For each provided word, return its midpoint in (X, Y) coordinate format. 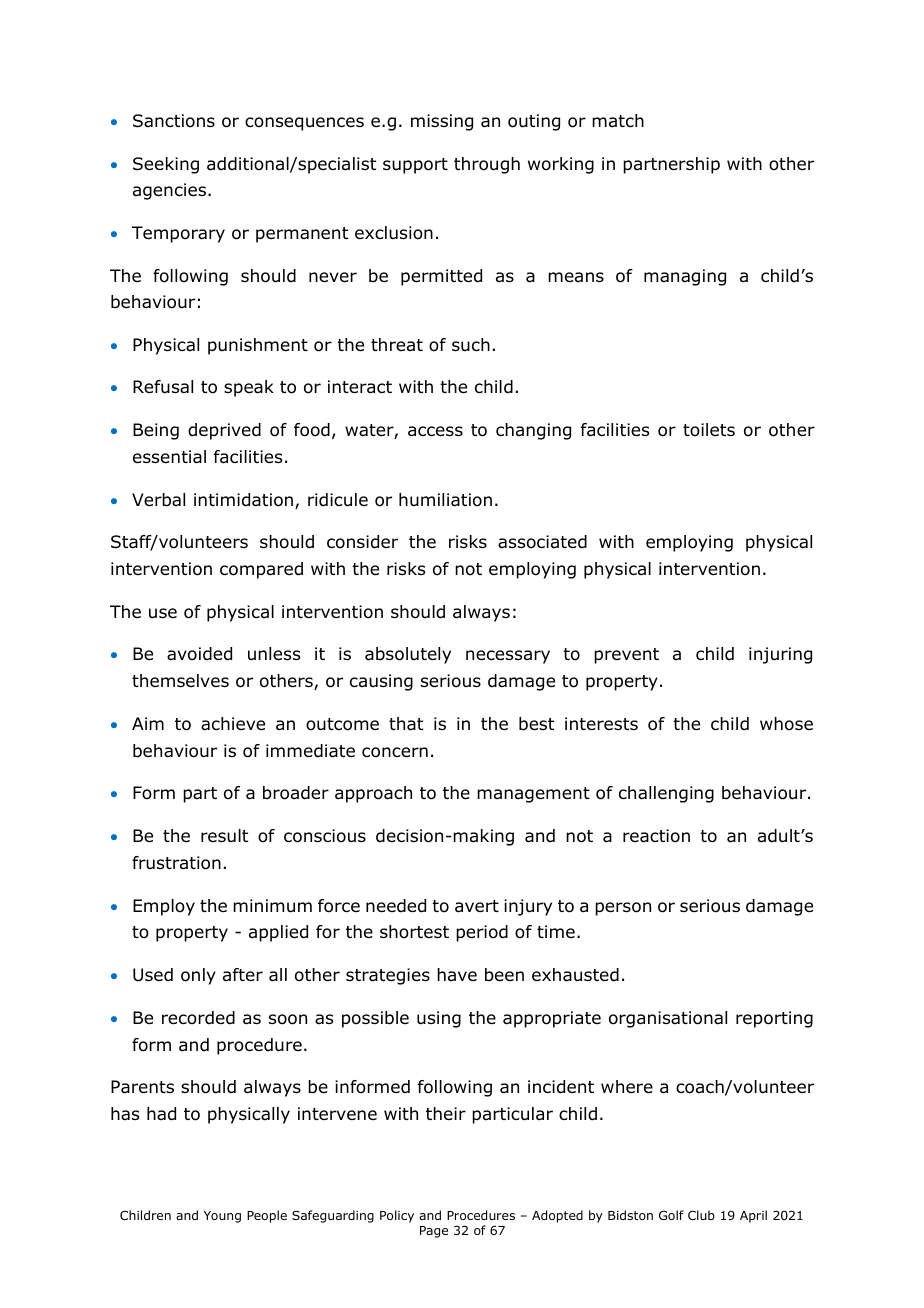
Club (701, 1215)
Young (222, 1217)
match (618, 120)
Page (434, 1232)
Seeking (166, 165)
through (487, 165)
